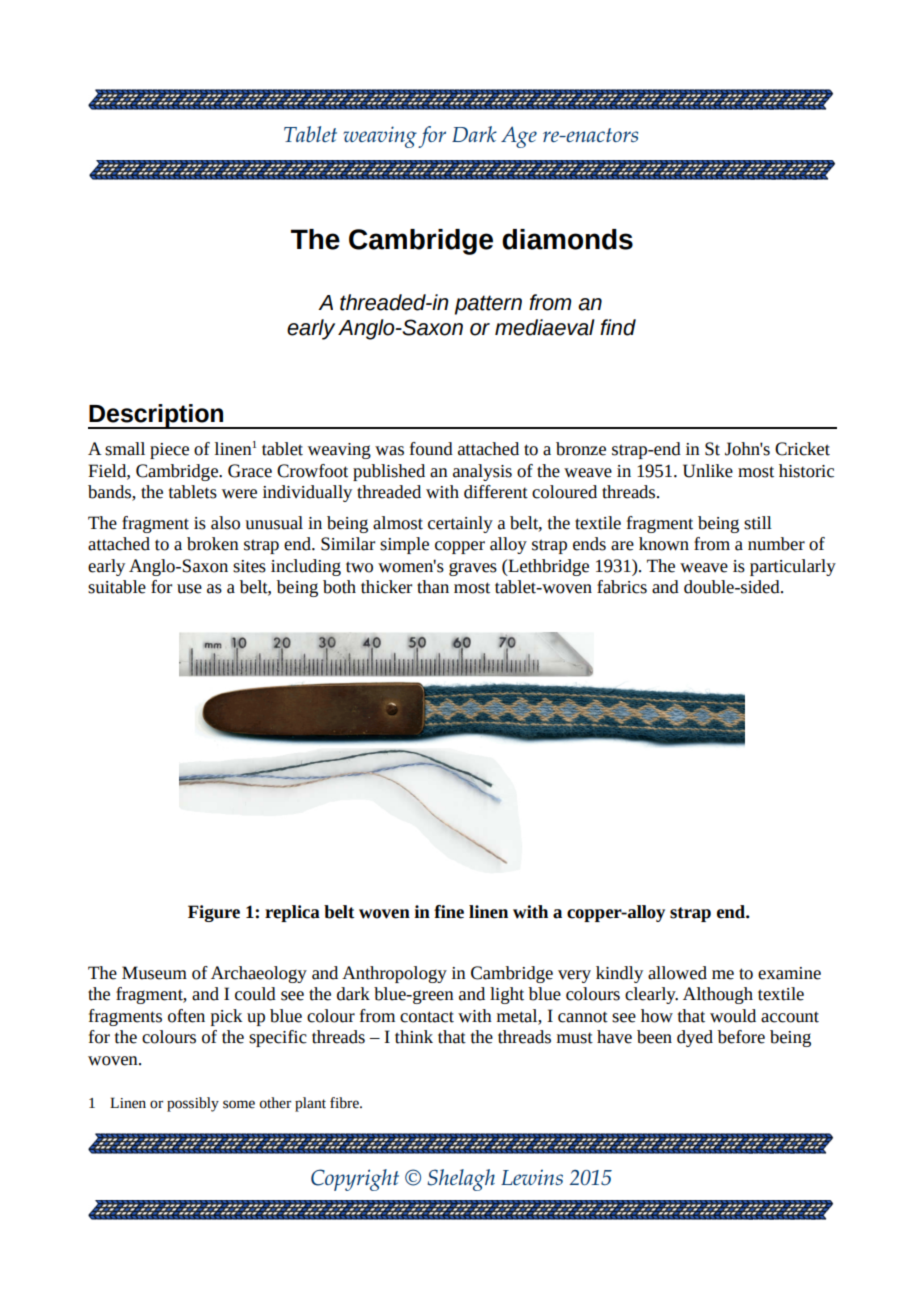 The image size is (924, 1308). I want to click on fine, so click(449, 912).
